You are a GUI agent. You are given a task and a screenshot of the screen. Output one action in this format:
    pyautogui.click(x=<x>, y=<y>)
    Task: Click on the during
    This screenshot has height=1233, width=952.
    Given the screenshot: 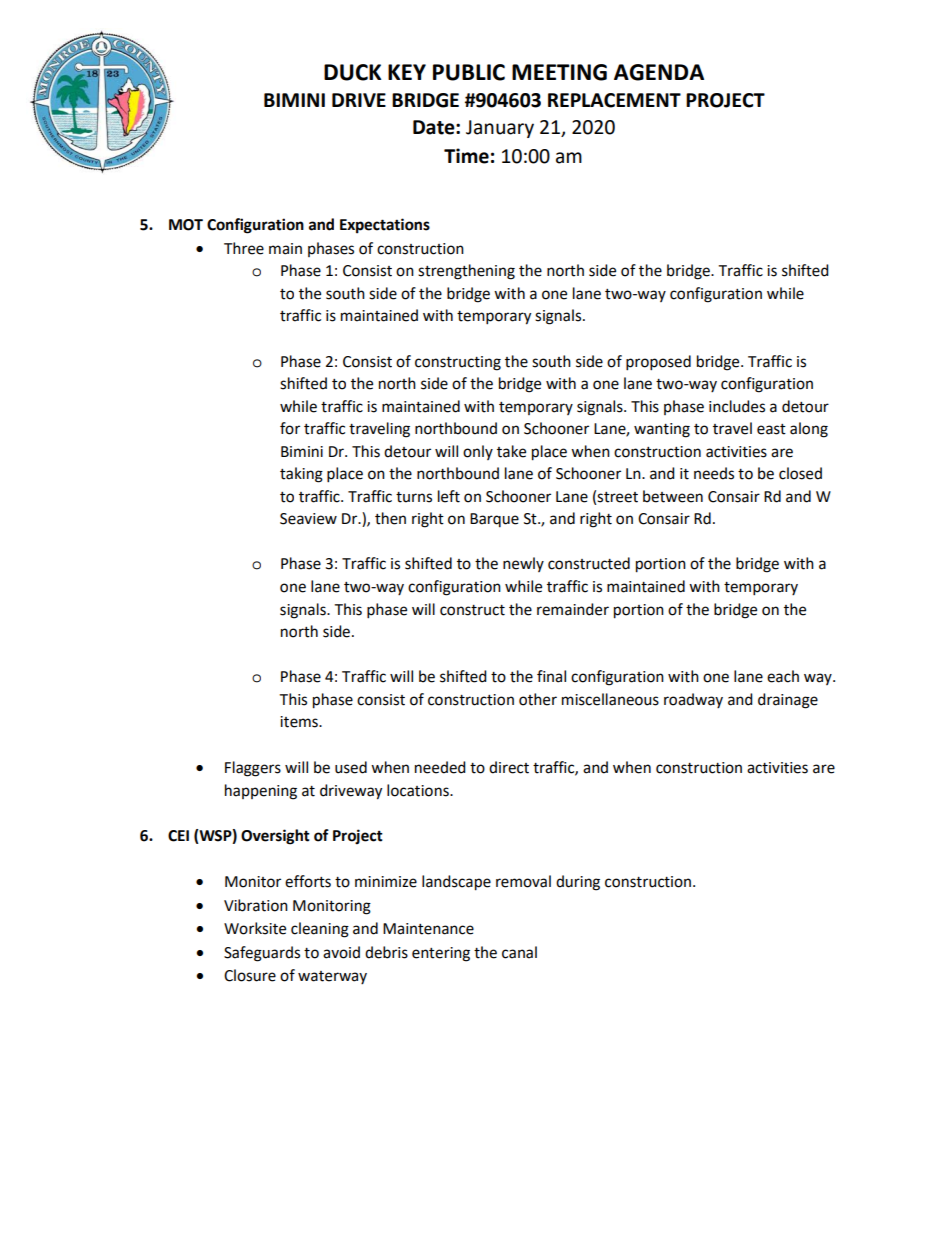 What is the action you would take?
    pyautogui.click(x=578, y=883)
